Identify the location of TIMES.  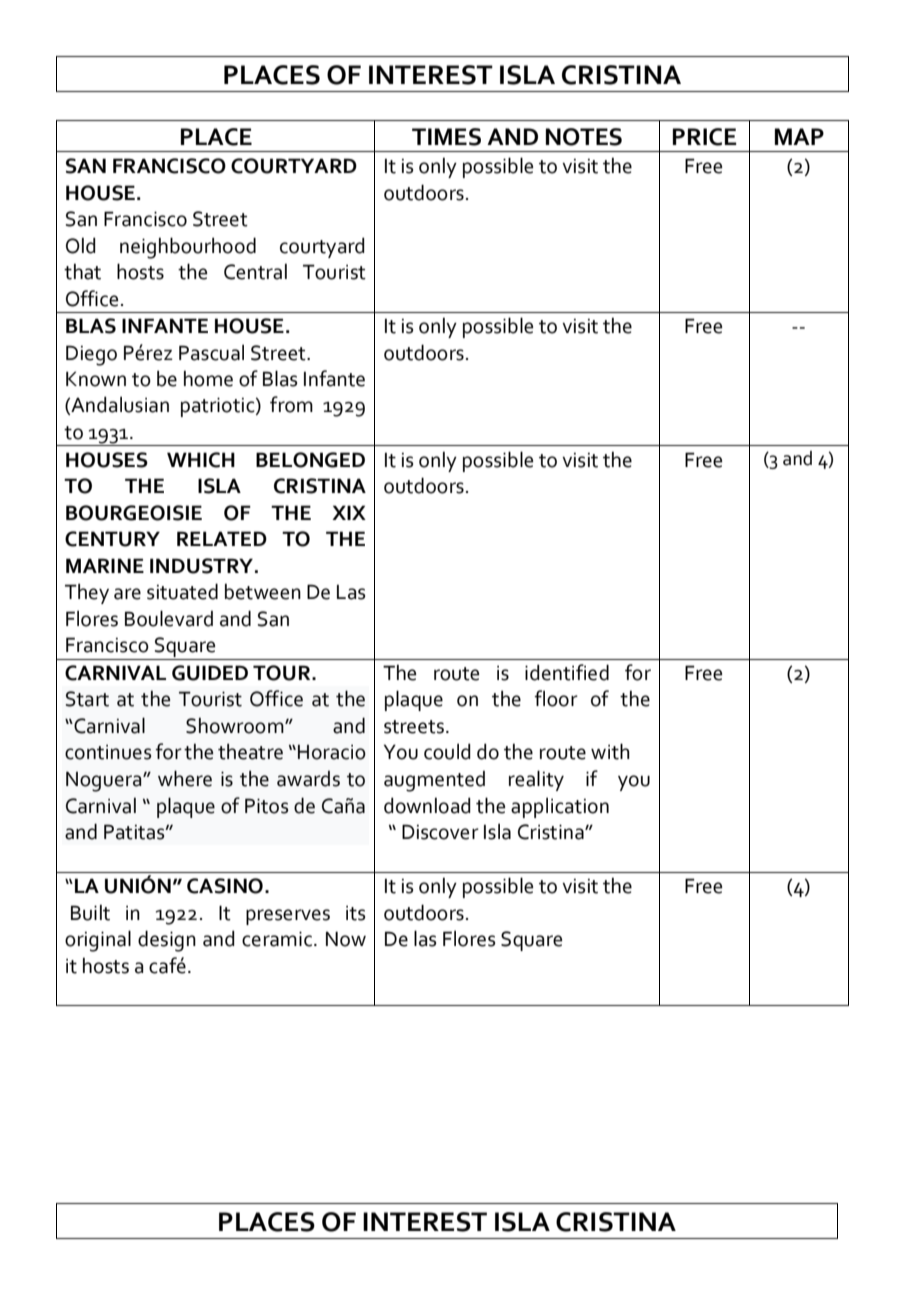
(446, 137).
